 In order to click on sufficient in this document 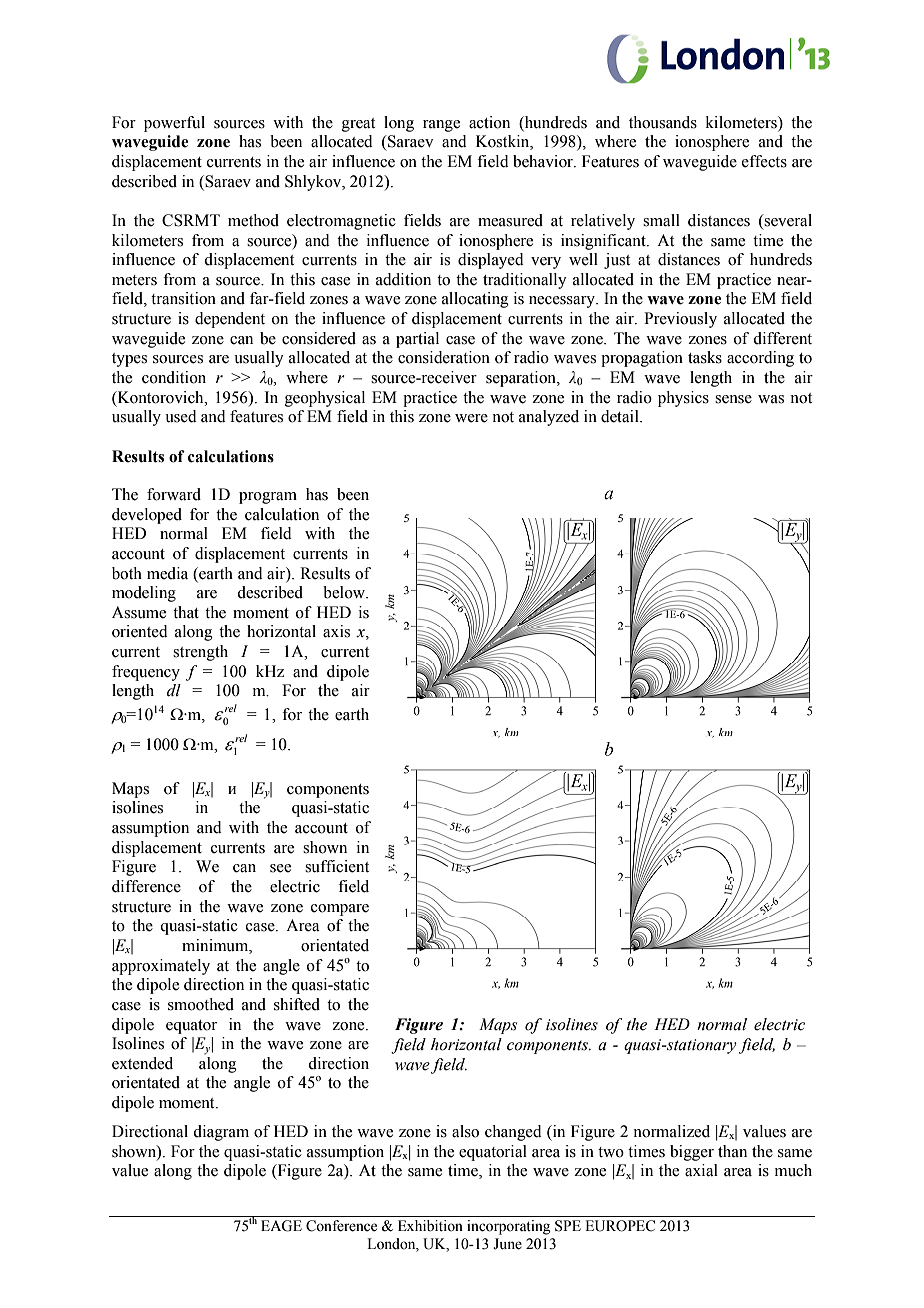, I will do `click(337, 866)`.
